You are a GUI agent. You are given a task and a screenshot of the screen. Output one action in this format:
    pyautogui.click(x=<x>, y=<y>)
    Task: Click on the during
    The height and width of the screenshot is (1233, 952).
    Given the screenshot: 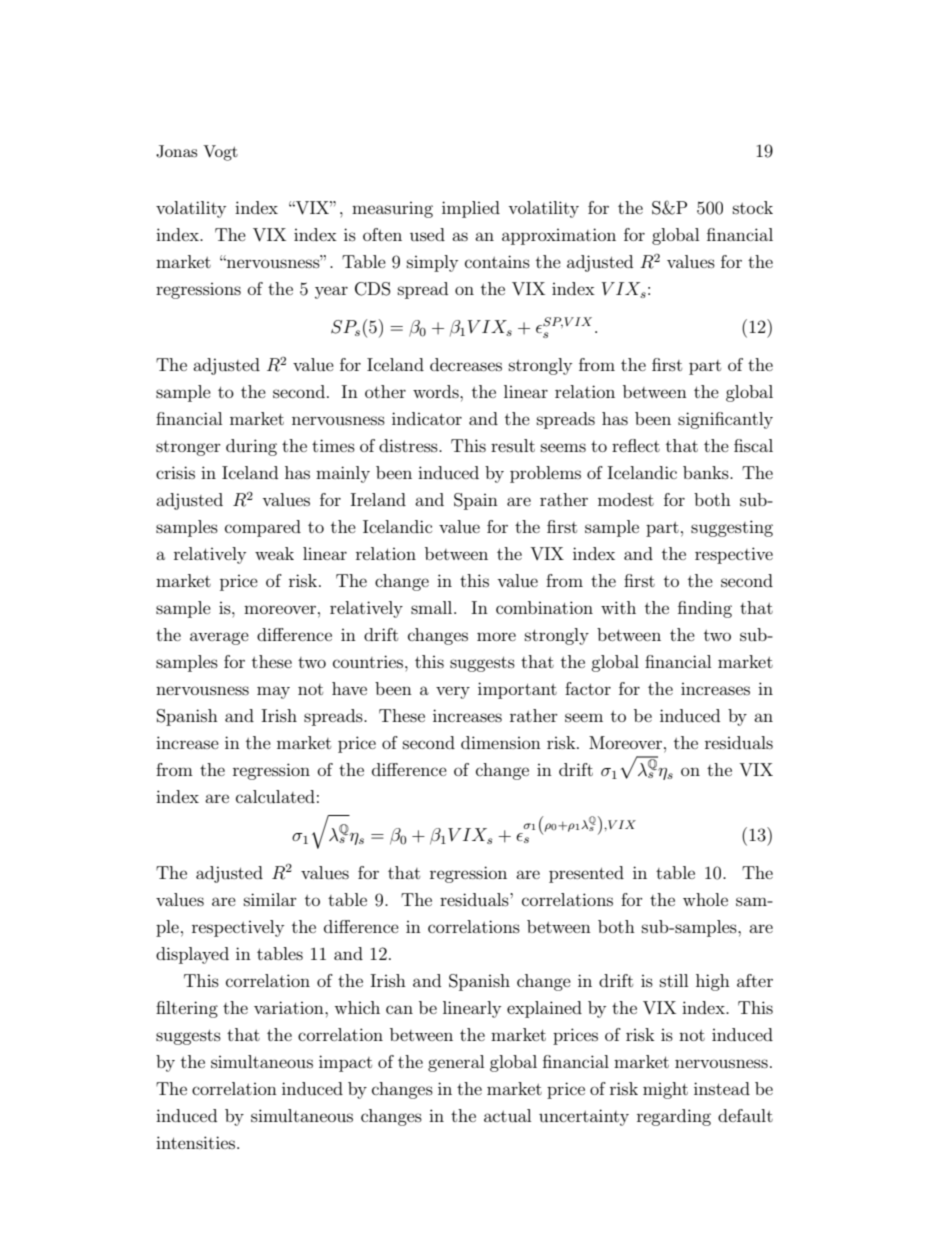 What is the action you would take?
    pyautogui.click(x=251, y=447)
